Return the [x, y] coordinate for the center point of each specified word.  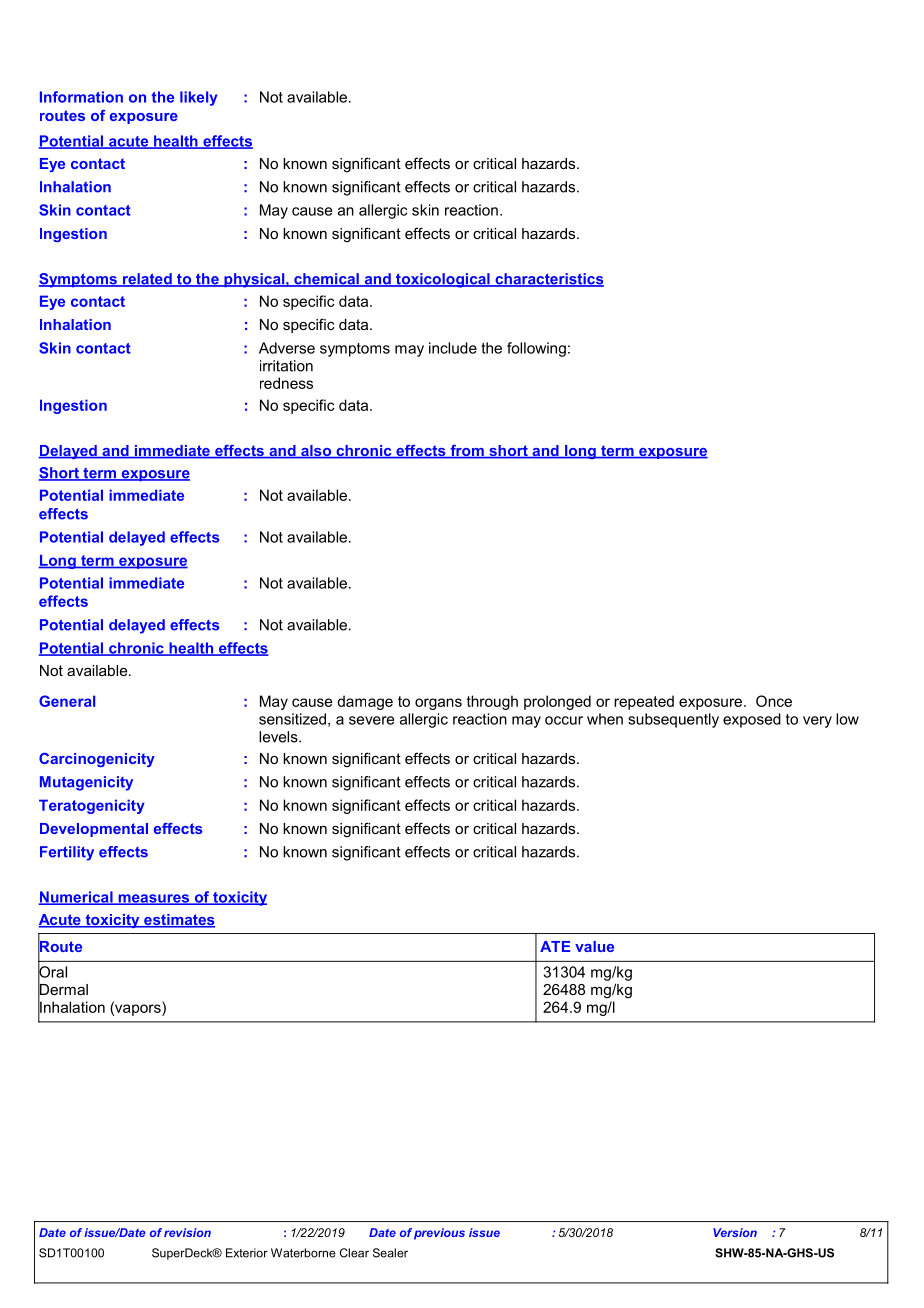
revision [187, 1232]
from [467, 452]
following [536, 349]
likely [198, 98]
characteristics [548, 280]
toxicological [443, 280]
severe [371, 720]
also [316, 452]
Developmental [94, 830]
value [594, 946]
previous [439, 1234]
